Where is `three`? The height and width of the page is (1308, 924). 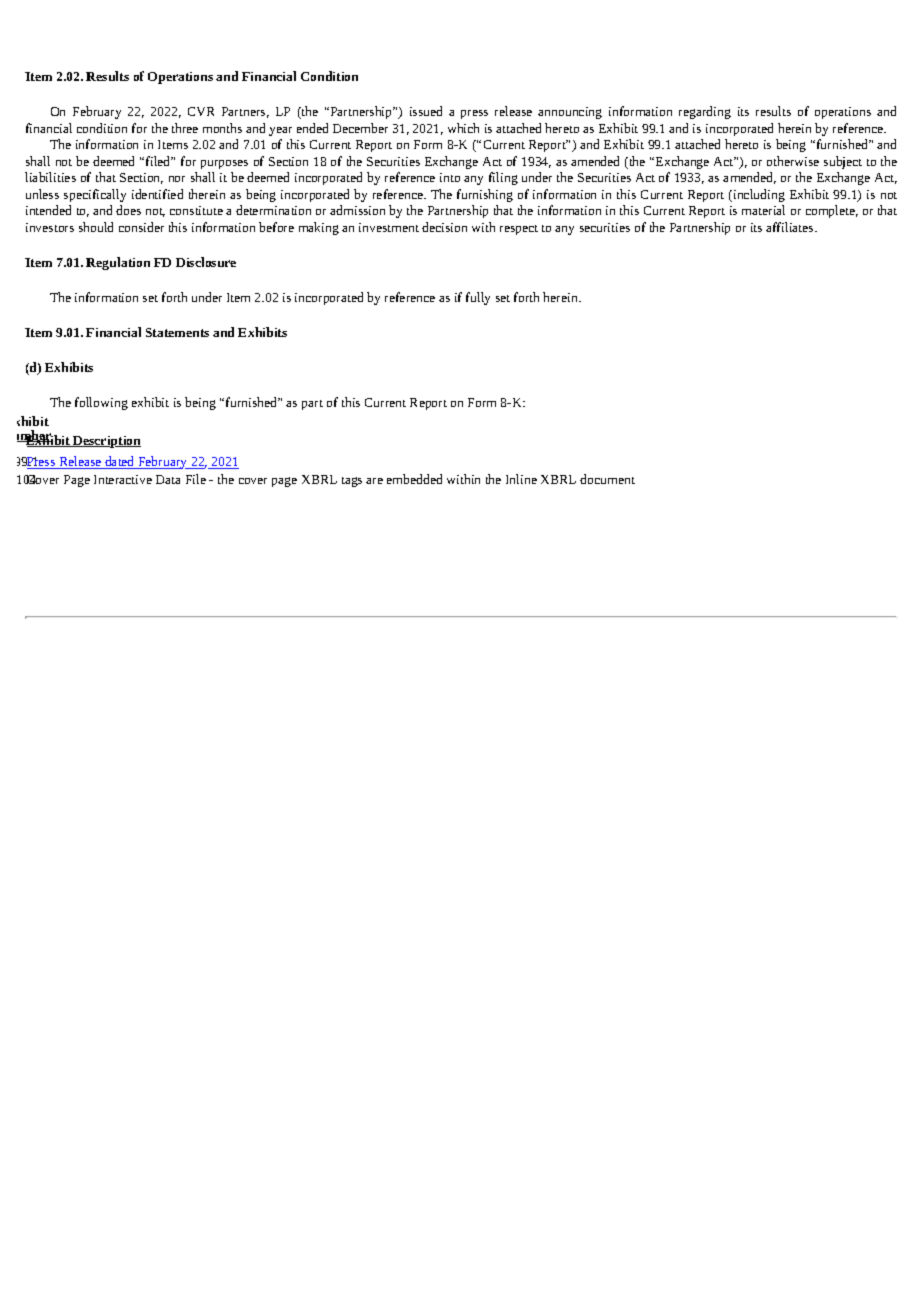
three is located at coordinates (185, 128).
